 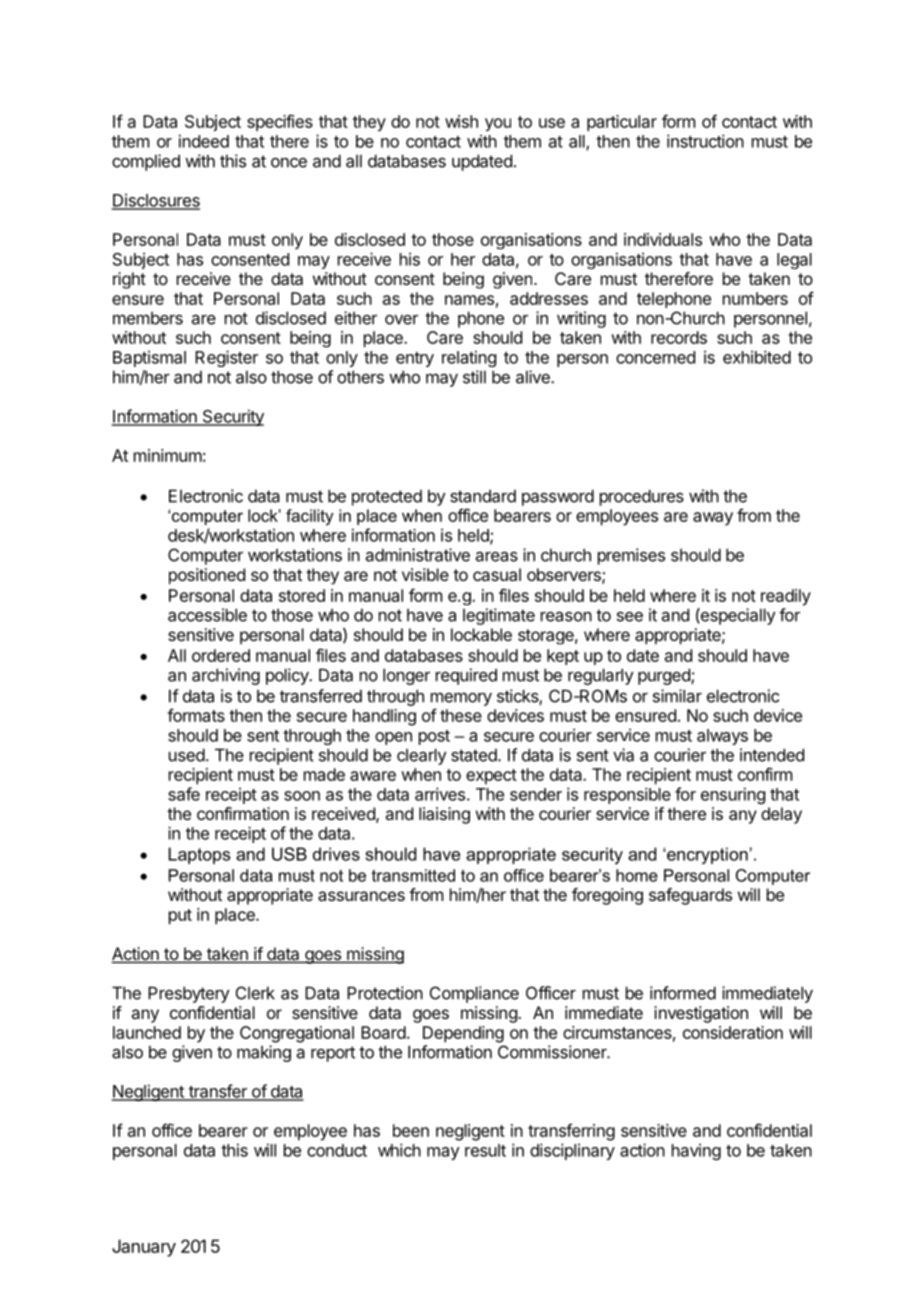 What do you see at coordinates (226, 358) in the screenshot?
I see `Register` at bounding box center [226, 358].
